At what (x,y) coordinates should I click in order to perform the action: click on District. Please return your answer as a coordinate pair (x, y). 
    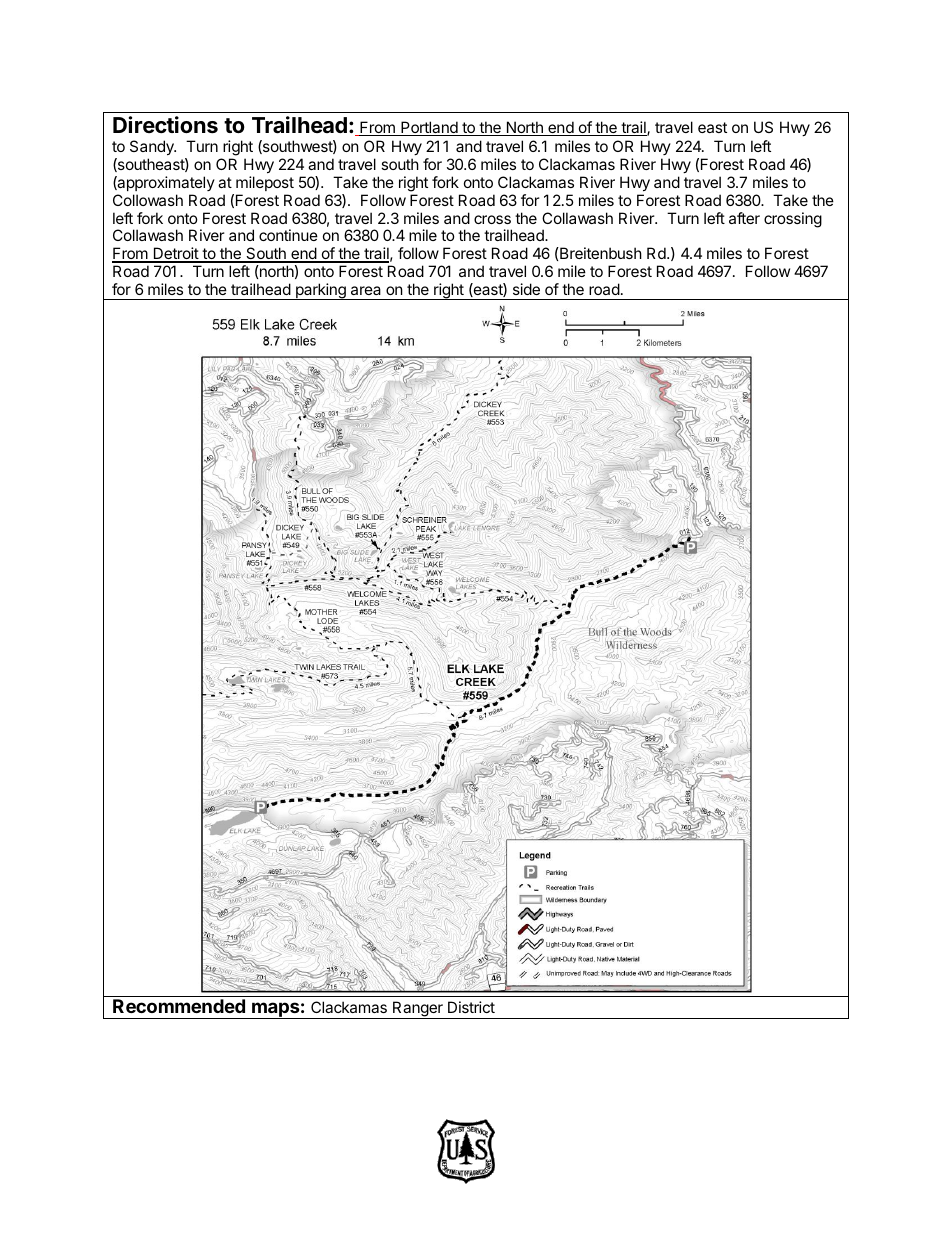
    Looking at the image, I should click on (471, 1007).
